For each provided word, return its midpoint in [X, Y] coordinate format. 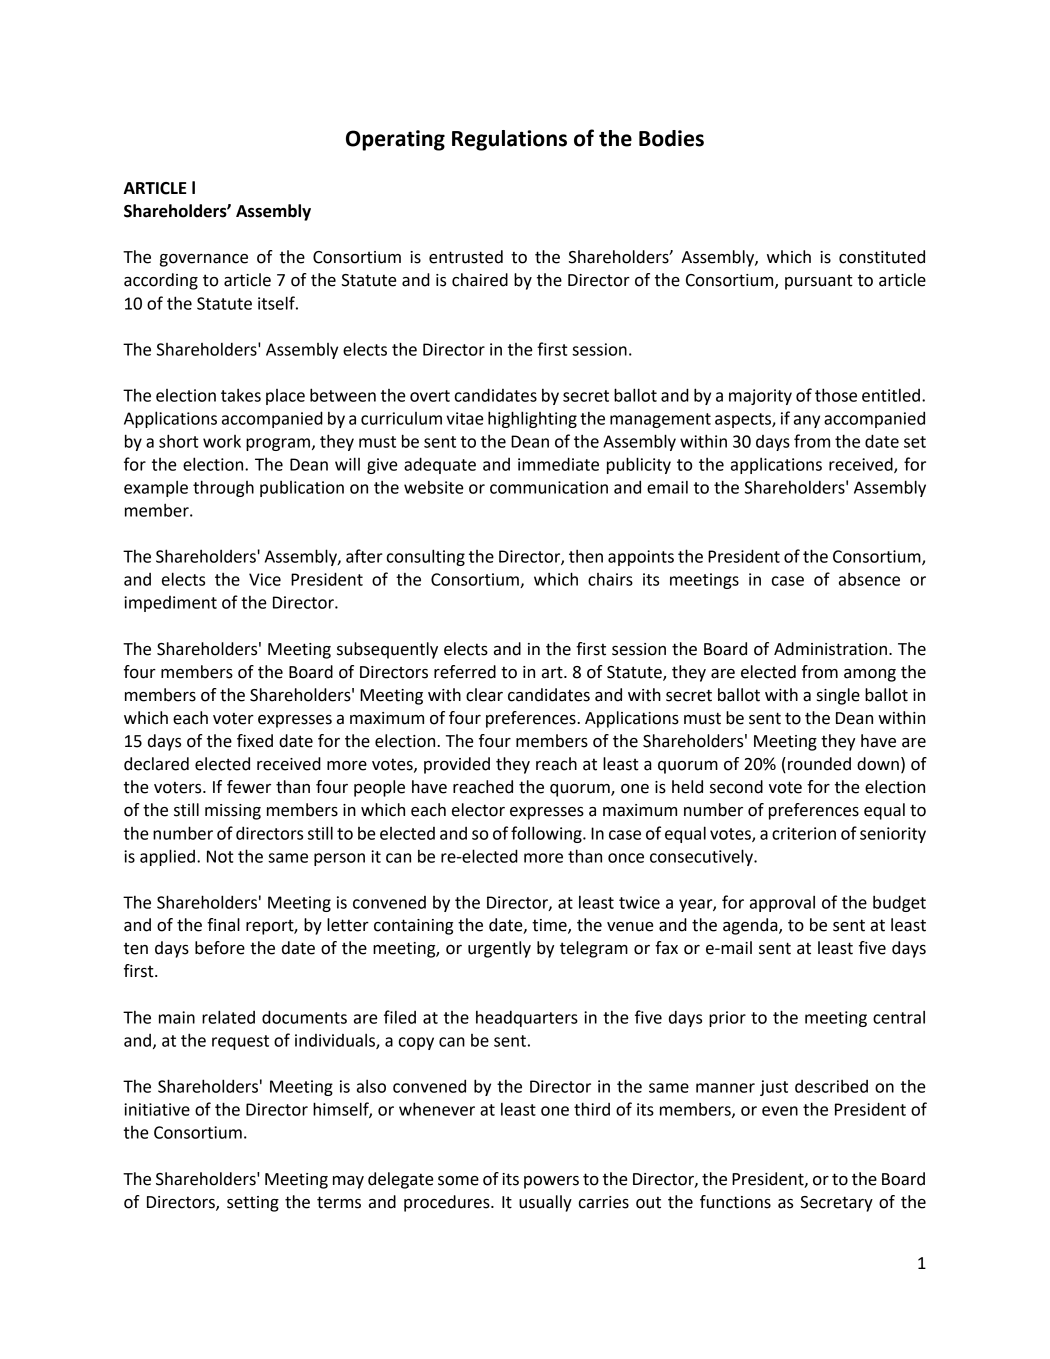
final [223, 925]
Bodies [671, 138]
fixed [255, 741]
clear [484, 695]
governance [204, 260]
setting [253, 1204]
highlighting [532, 419]
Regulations [509, 140]
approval [782, 904]
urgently [499, 949]
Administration [830, 649]
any [807, 421]
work [222, 441]
